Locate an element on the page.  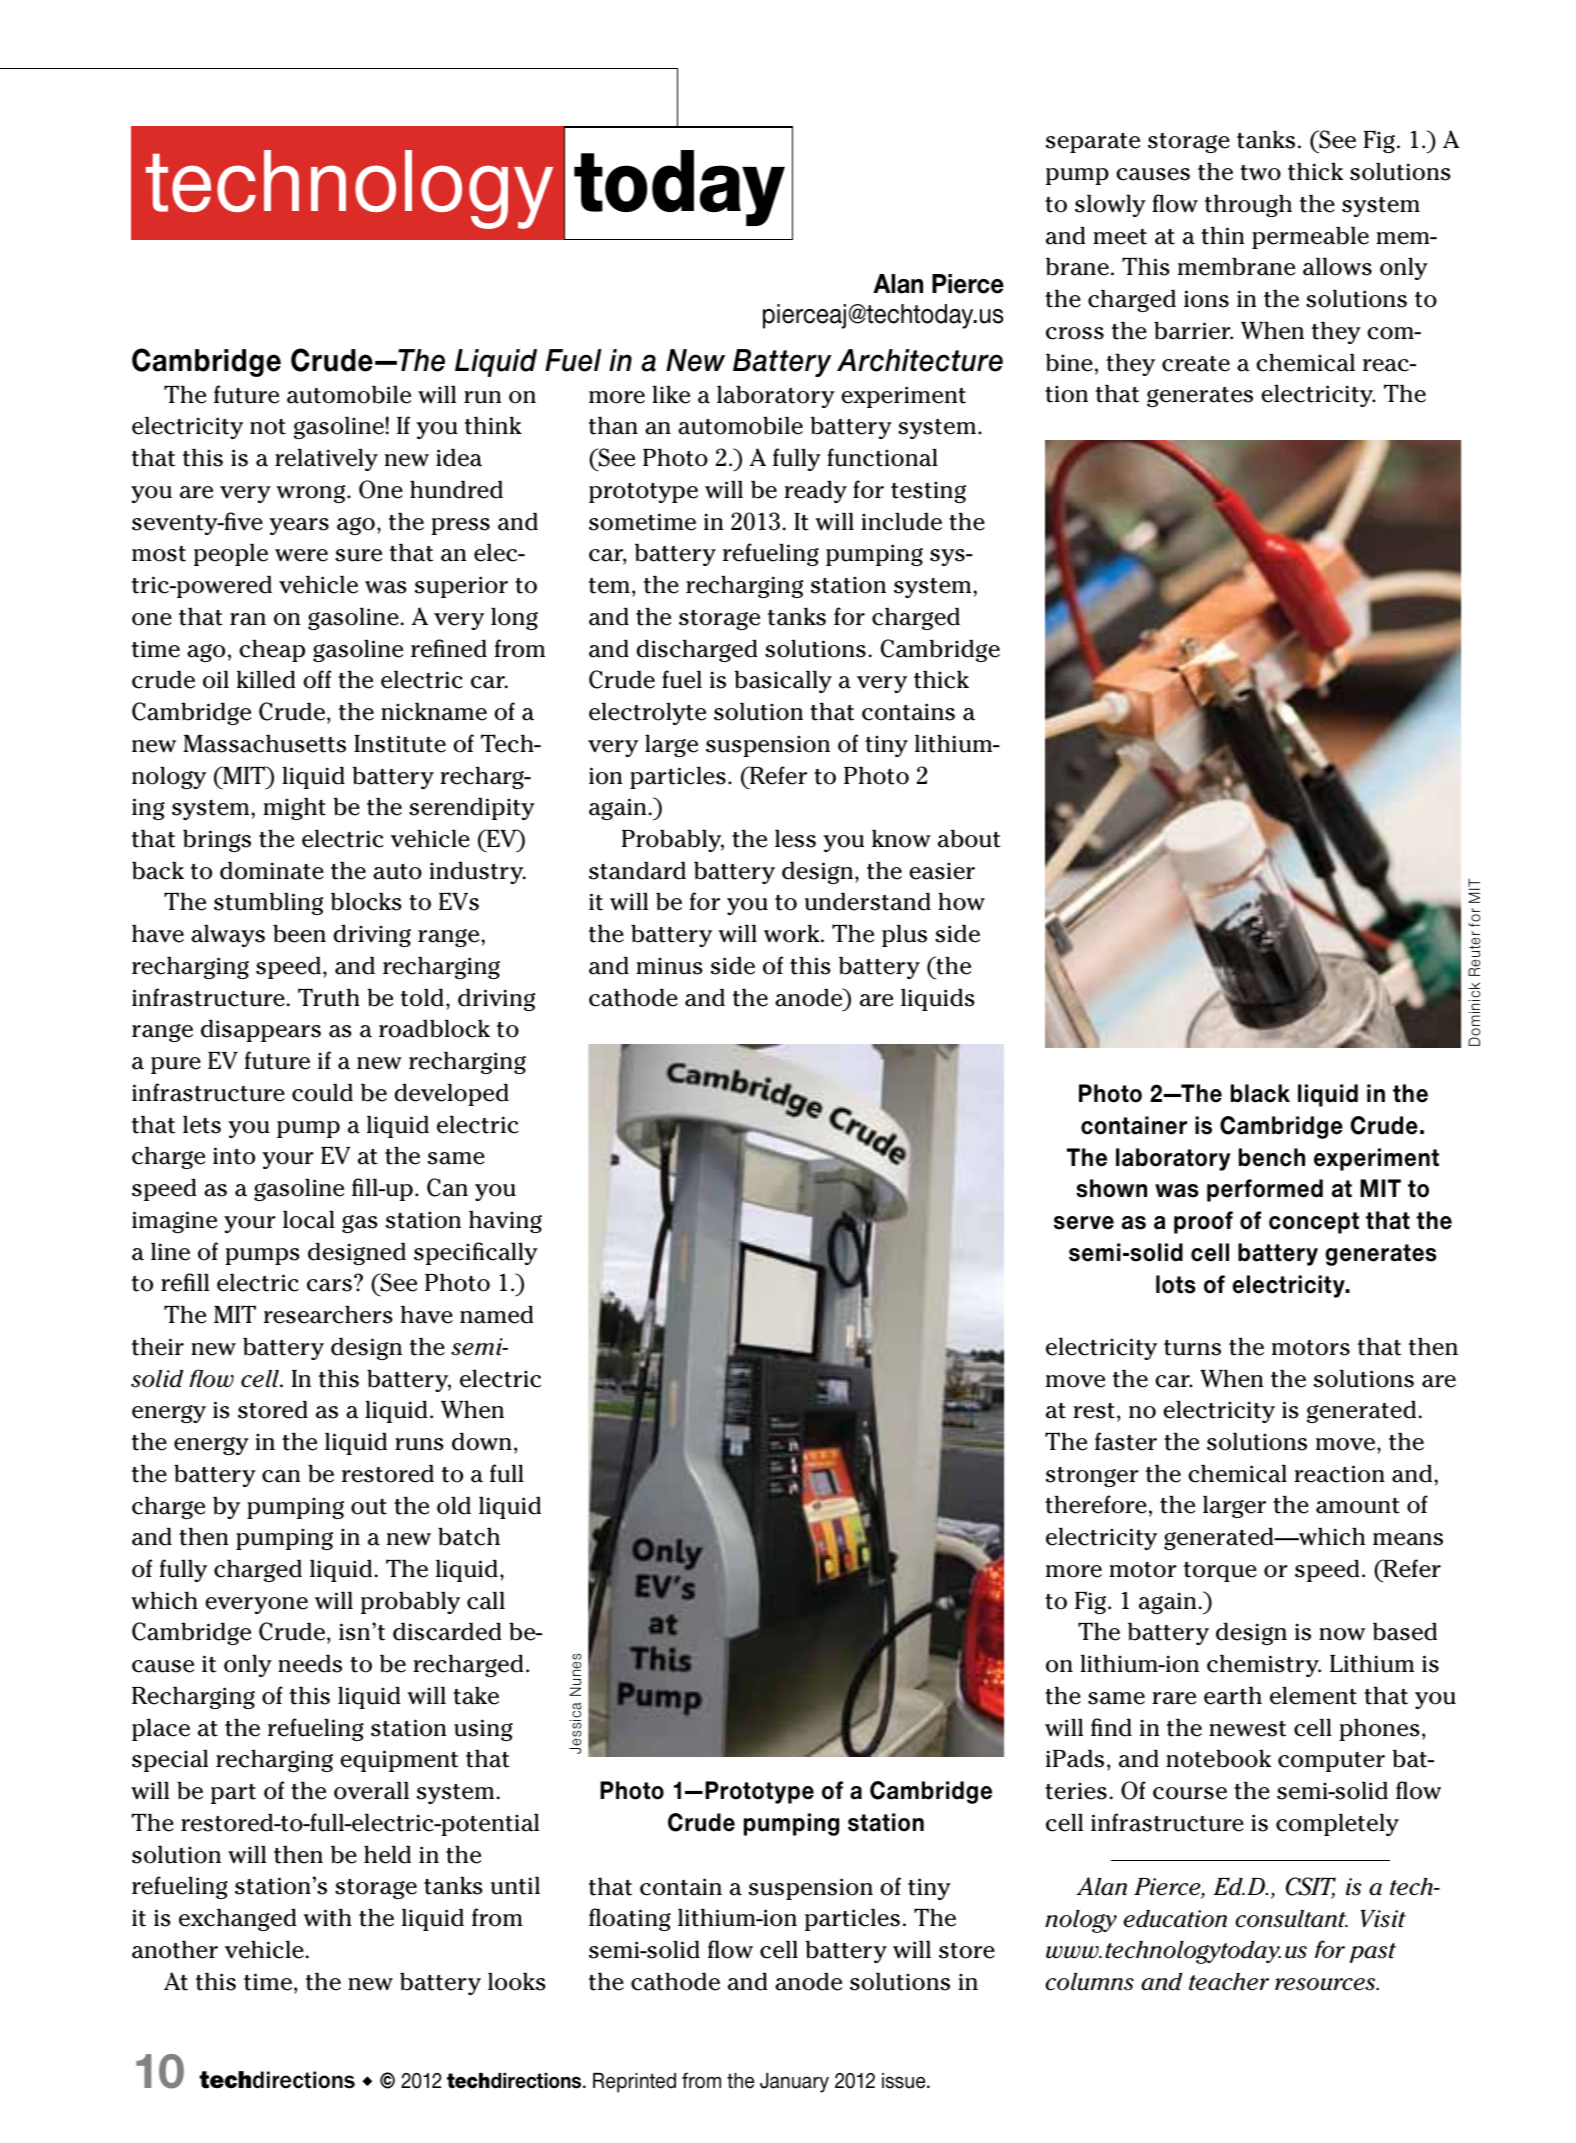
runs is located at coordinates (419, 1444).
